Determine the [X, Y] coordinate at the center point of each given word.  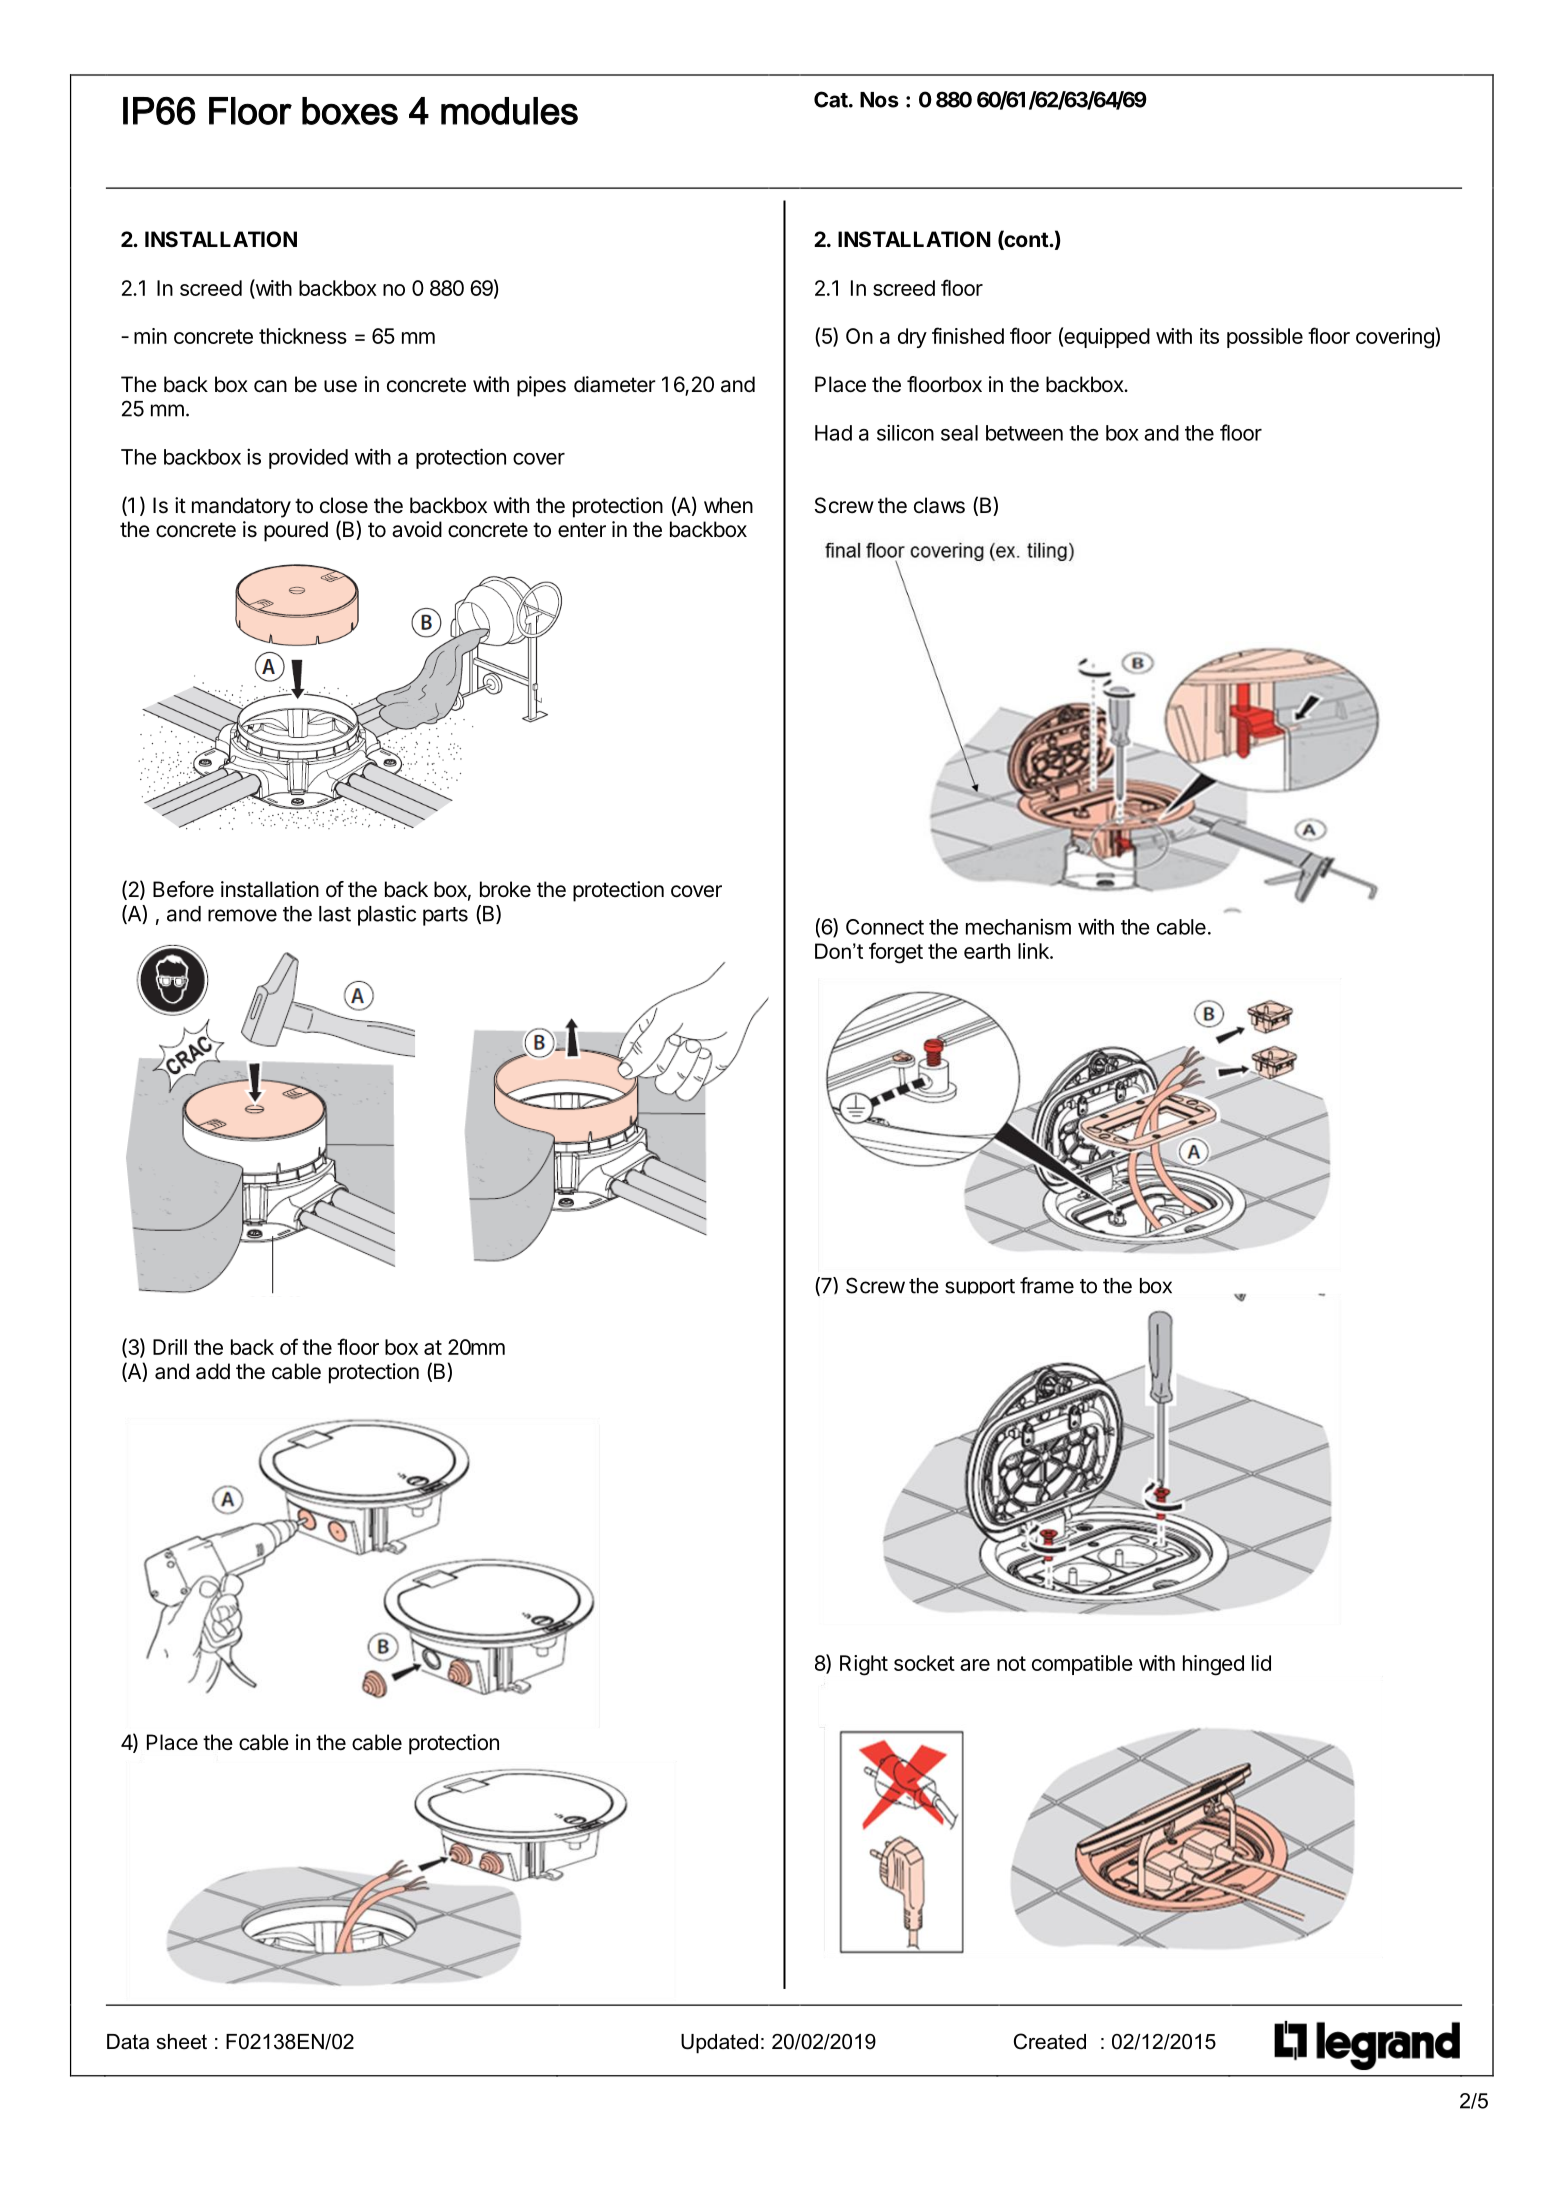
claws [939, 505]
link [1034, 951]
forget [896, 953]
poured [296, 531]
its [1209, 336]
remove [242, 915]
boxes [350, 111]
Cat [831, 99]
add [213, 1371]
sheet [182, 2042]
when [728, 505]
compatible [1082, 1665]
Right [864, 1665]
